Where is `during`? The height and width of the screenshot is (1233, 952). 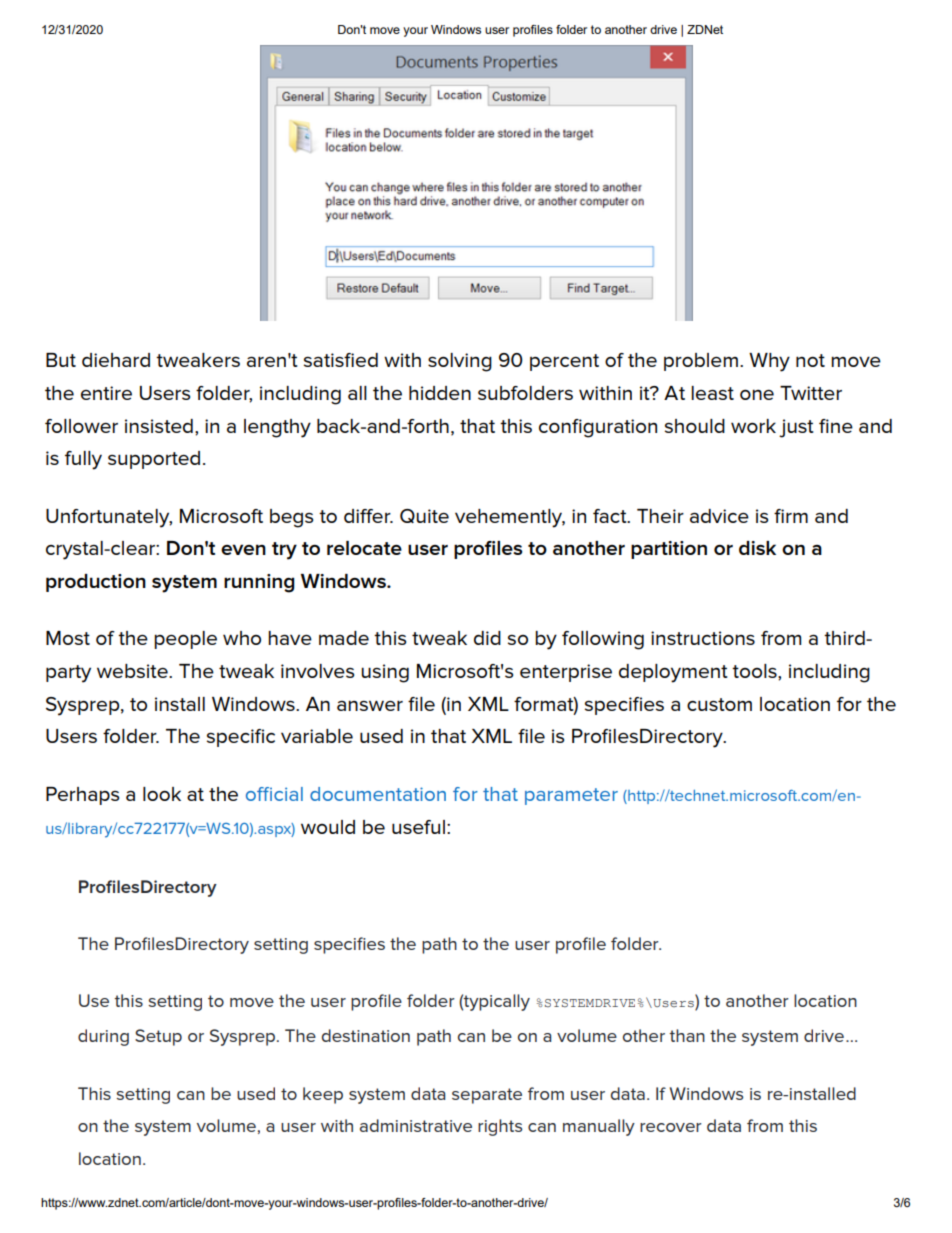 during is located at coordinates (103, 1037).
